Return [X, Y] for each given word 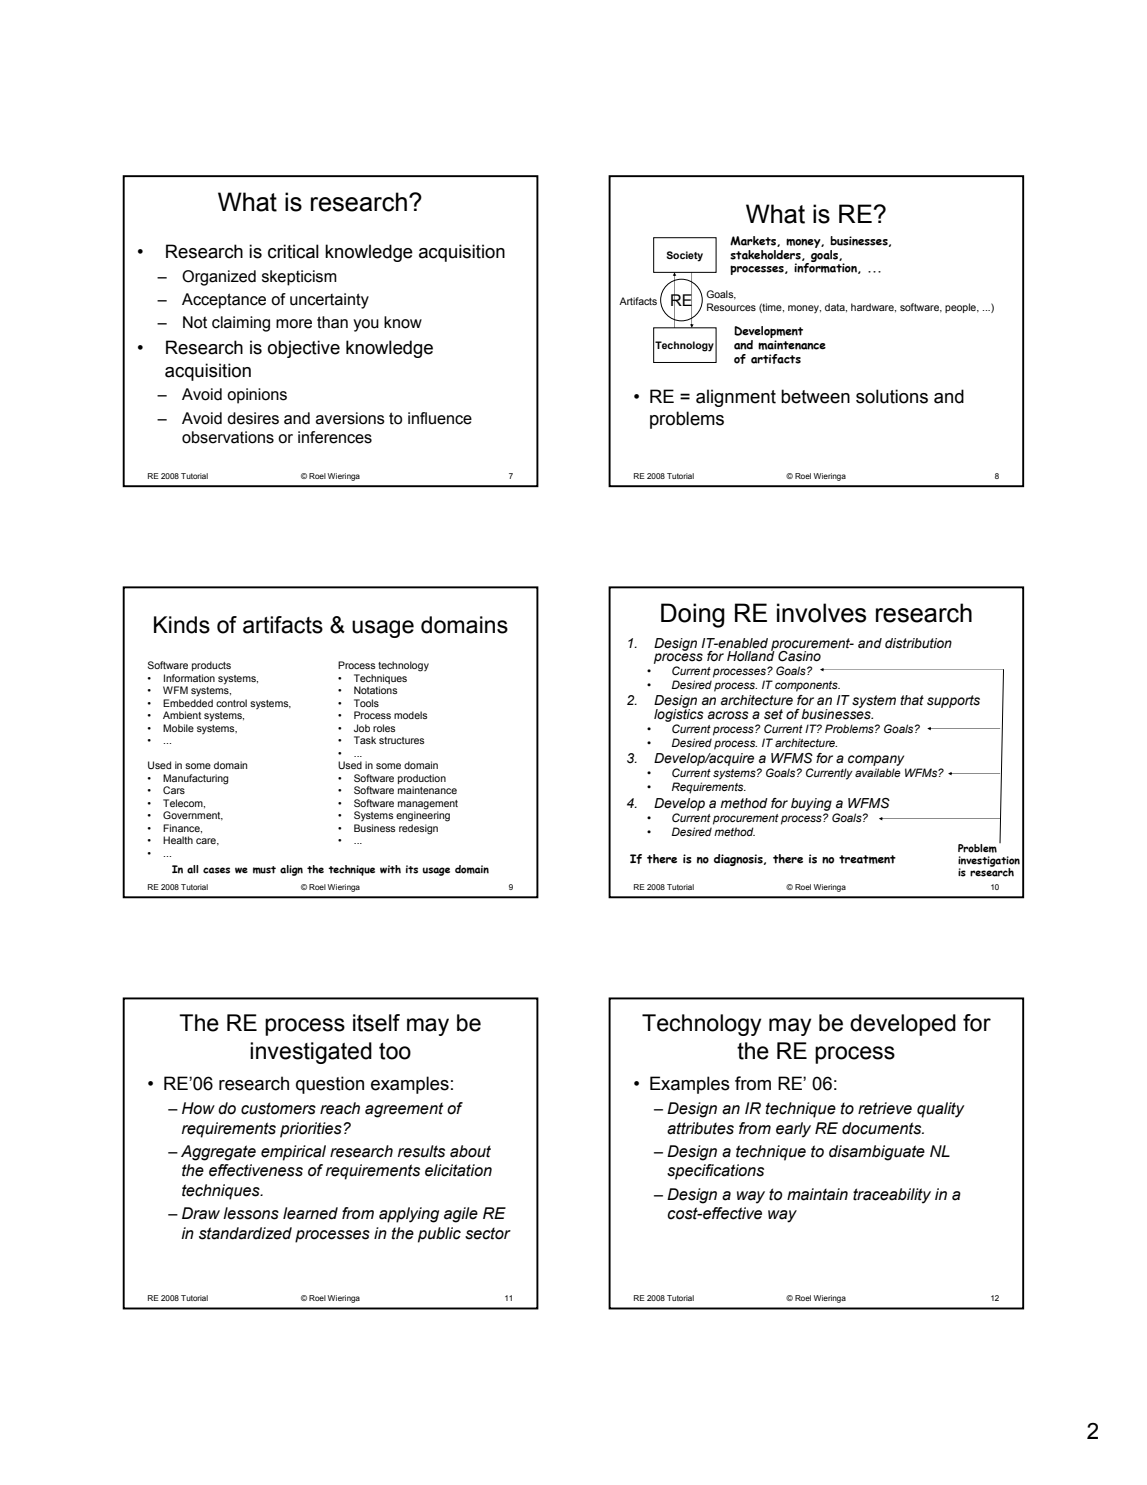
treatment [867, 859]
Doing [693, 615]
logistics [679, 714]
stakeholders [766, 255]
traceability [892, 1196]
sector [488, 1234]
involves [821, 613]
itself [376, 1023]
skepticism [299, 278]
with [390, 869]
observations [228, 437]
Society [684, 256]
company [877, 762]
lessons [251, 1213]
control [231, 703]
